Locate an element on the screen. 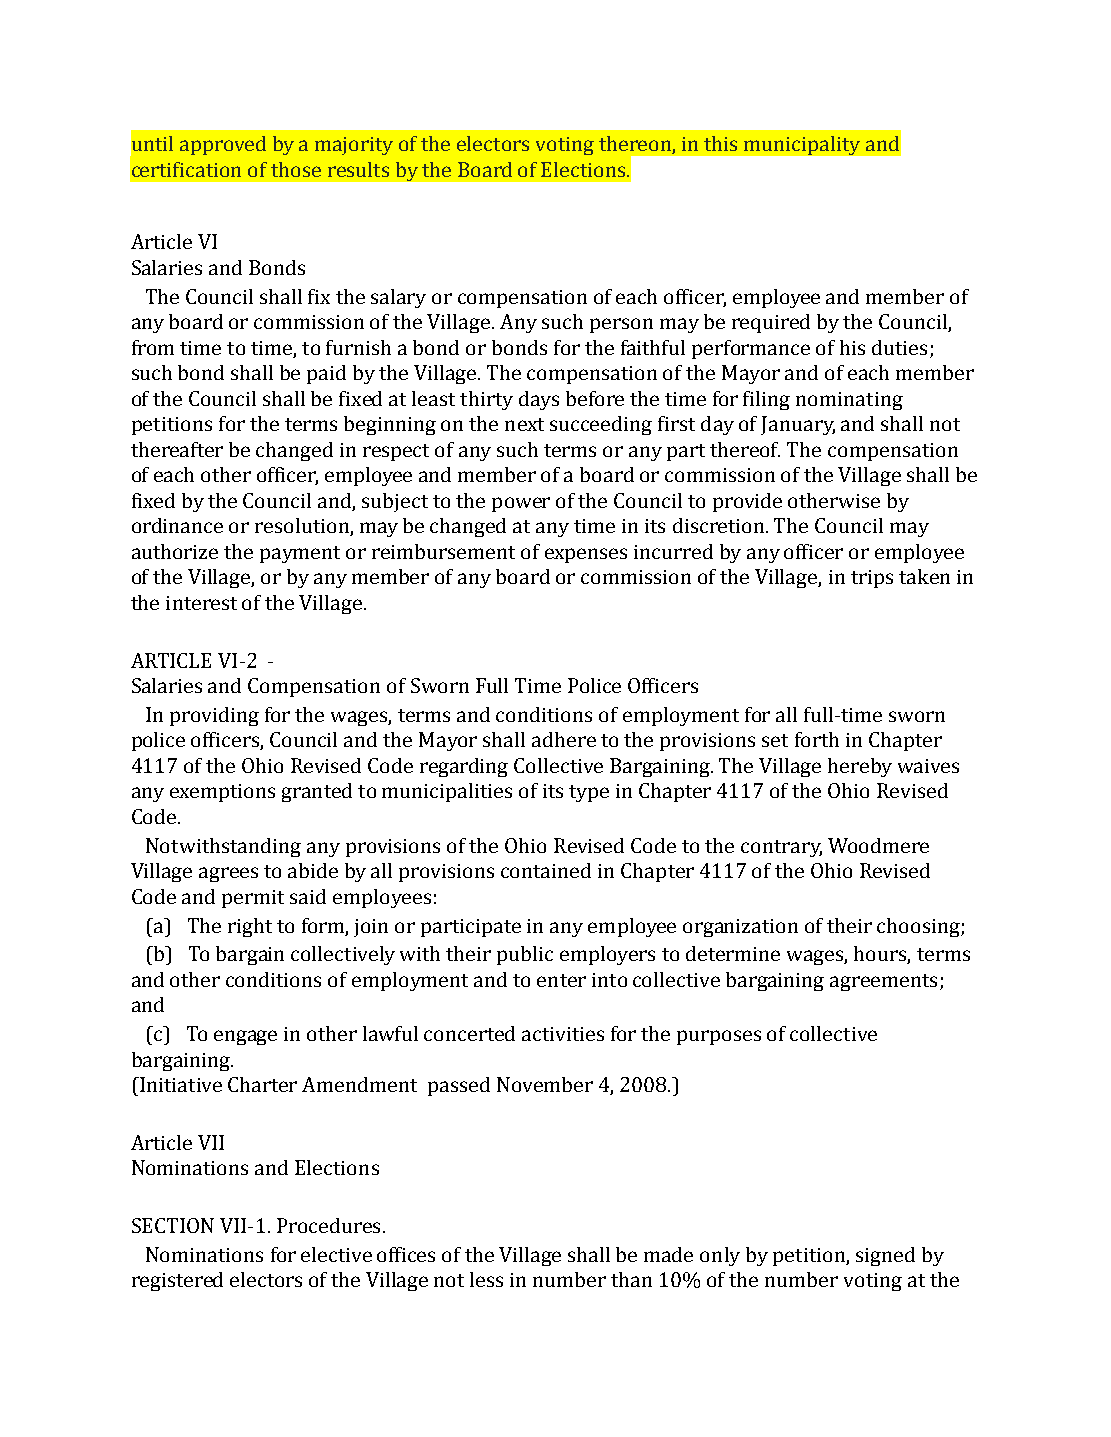 The height and width of the screenshot is (1437, 1111). approved is located at coordinates (223, 145).
